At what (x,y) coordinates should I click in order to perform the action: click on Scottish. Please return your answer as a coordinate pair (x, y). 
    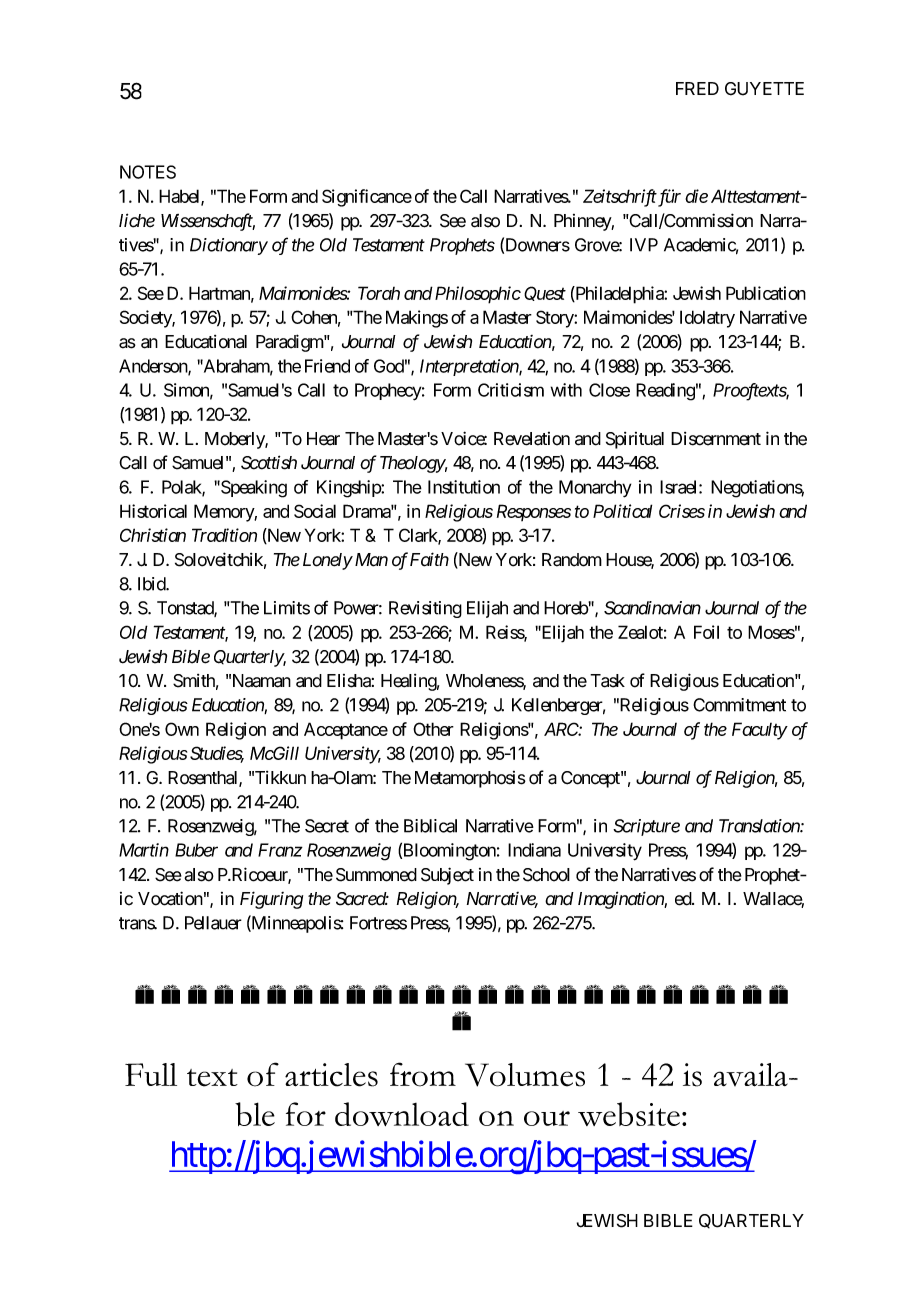
    Looking at the image, I should click on (269, 462).
